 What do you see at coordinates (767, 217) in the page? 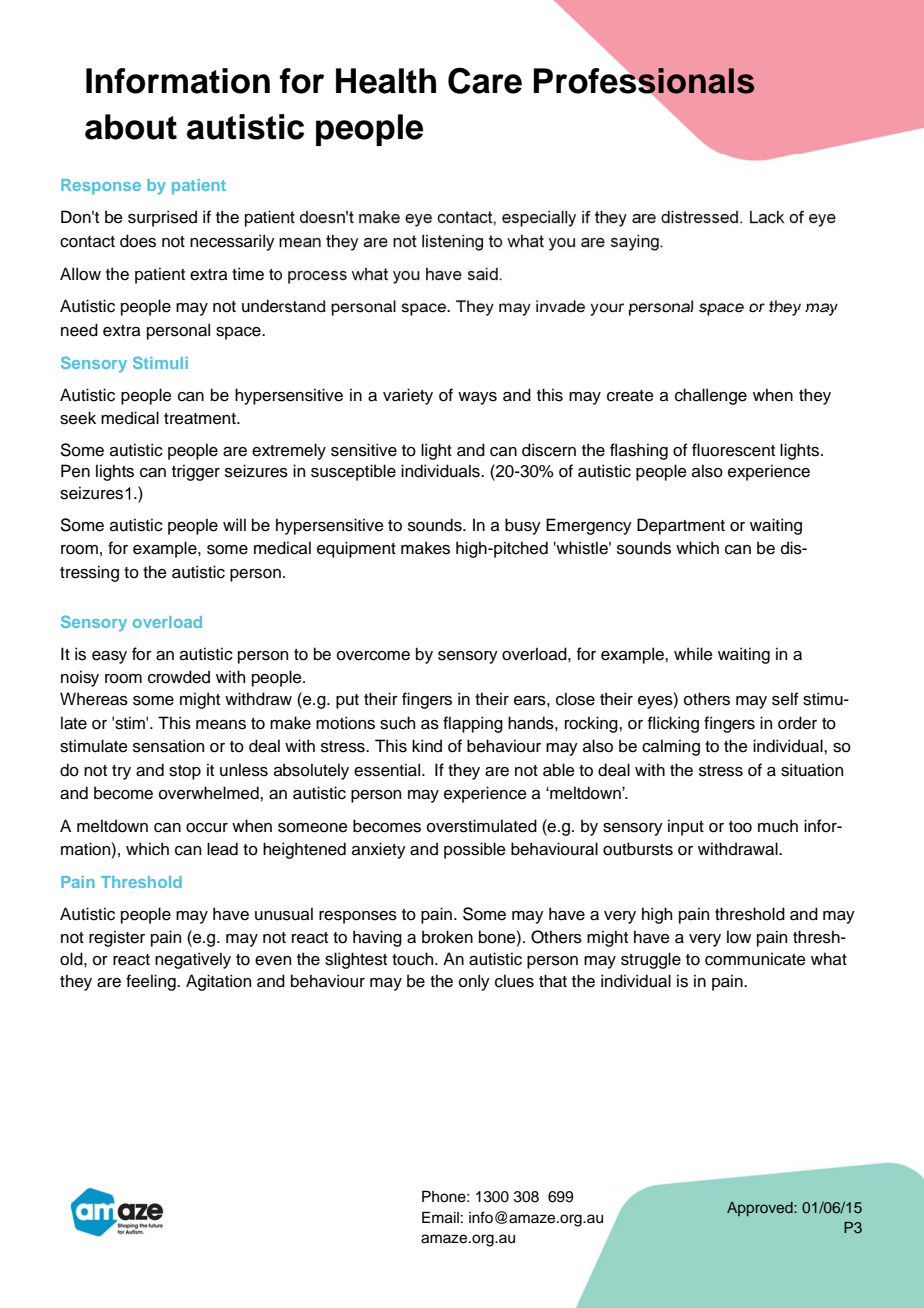
I see `Lack` at bounding box center [767, 217].
